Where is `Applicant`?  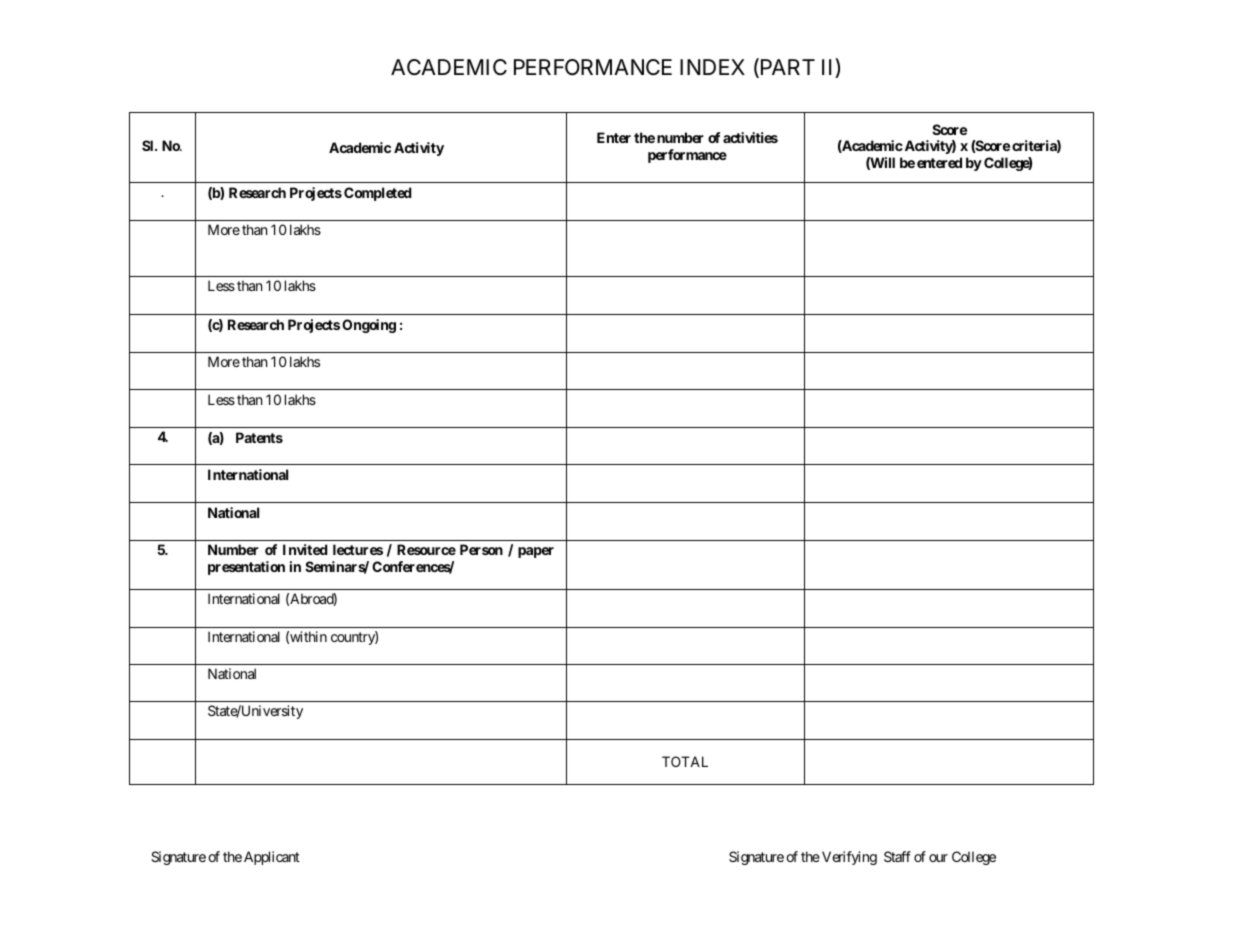
Applicant is located at coordinates (272, 858).
